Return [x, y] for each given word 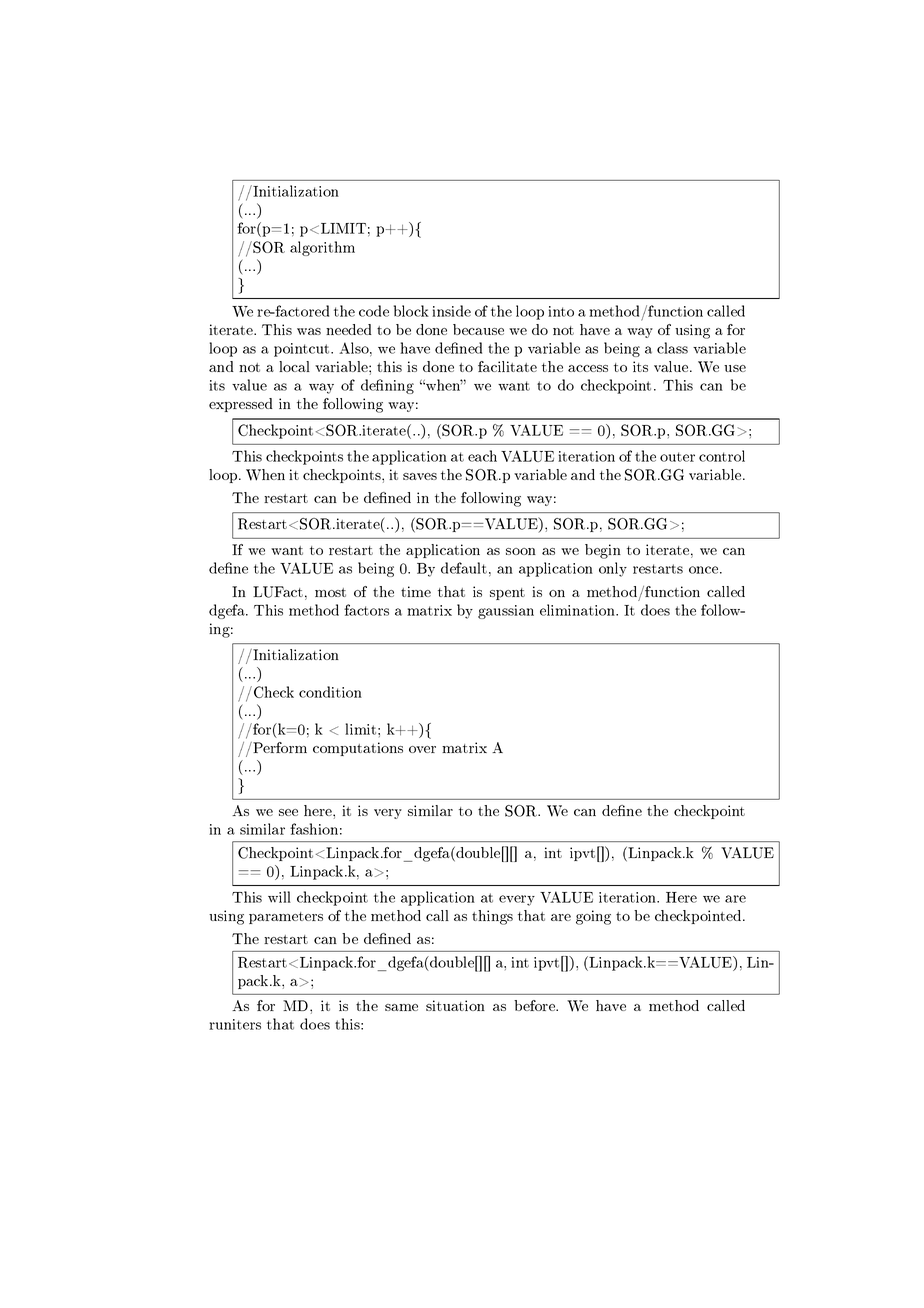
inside [451, 311]
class [672, 348]
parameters [286, 918]
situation [455, 1005]
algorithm [322, 248]
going [593, 917]
